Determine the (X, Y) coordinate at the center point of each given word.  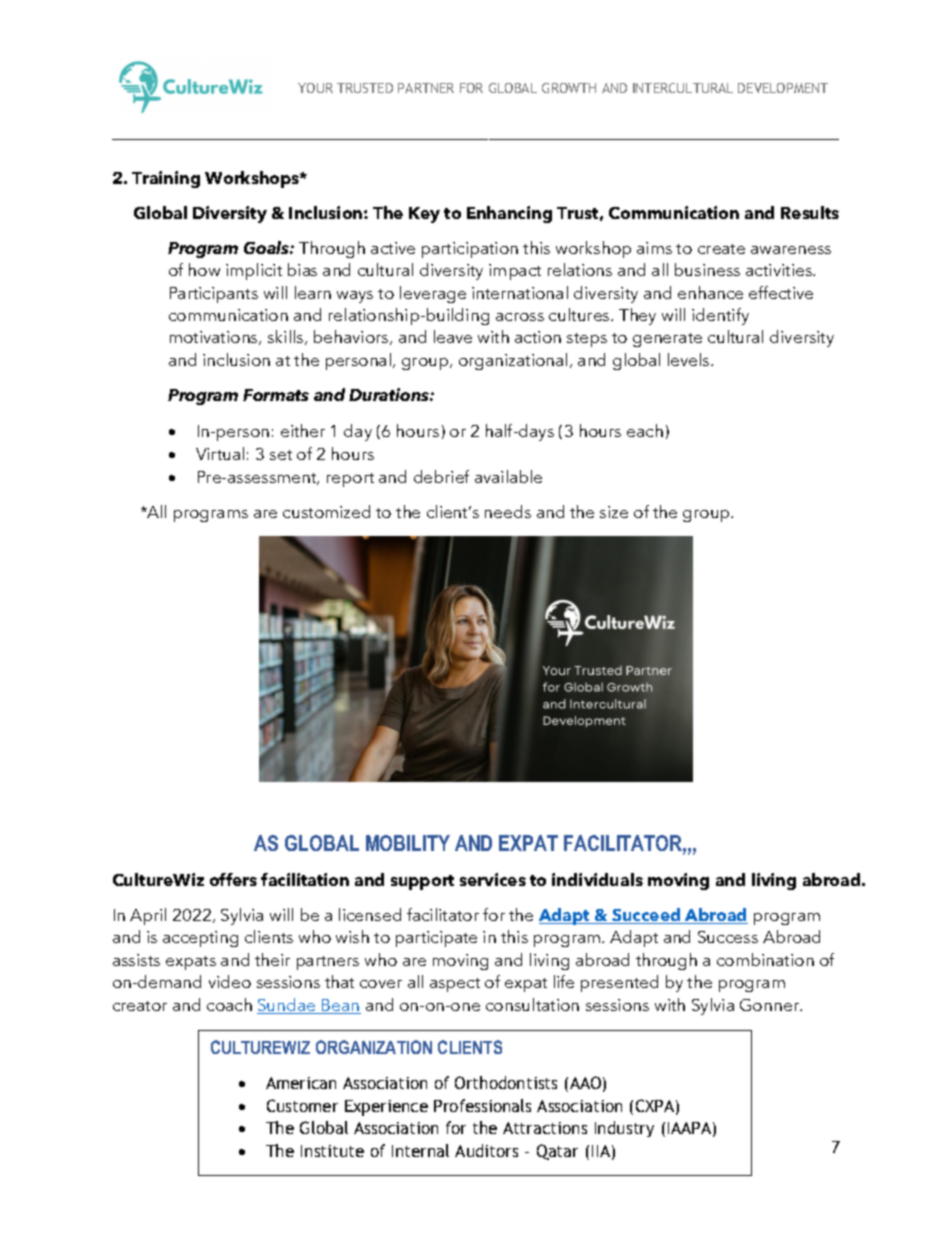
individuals (597, 879)
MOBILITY (408, 843)
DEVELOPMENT (783, 88)
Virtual (220, 453)
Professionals (482, 1105)
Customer (302, 1105)
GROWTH (569, 88)
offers (233, 879)
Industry (624, 1129)
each (645, 430)
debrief (441, 476)
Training (166, 179)
